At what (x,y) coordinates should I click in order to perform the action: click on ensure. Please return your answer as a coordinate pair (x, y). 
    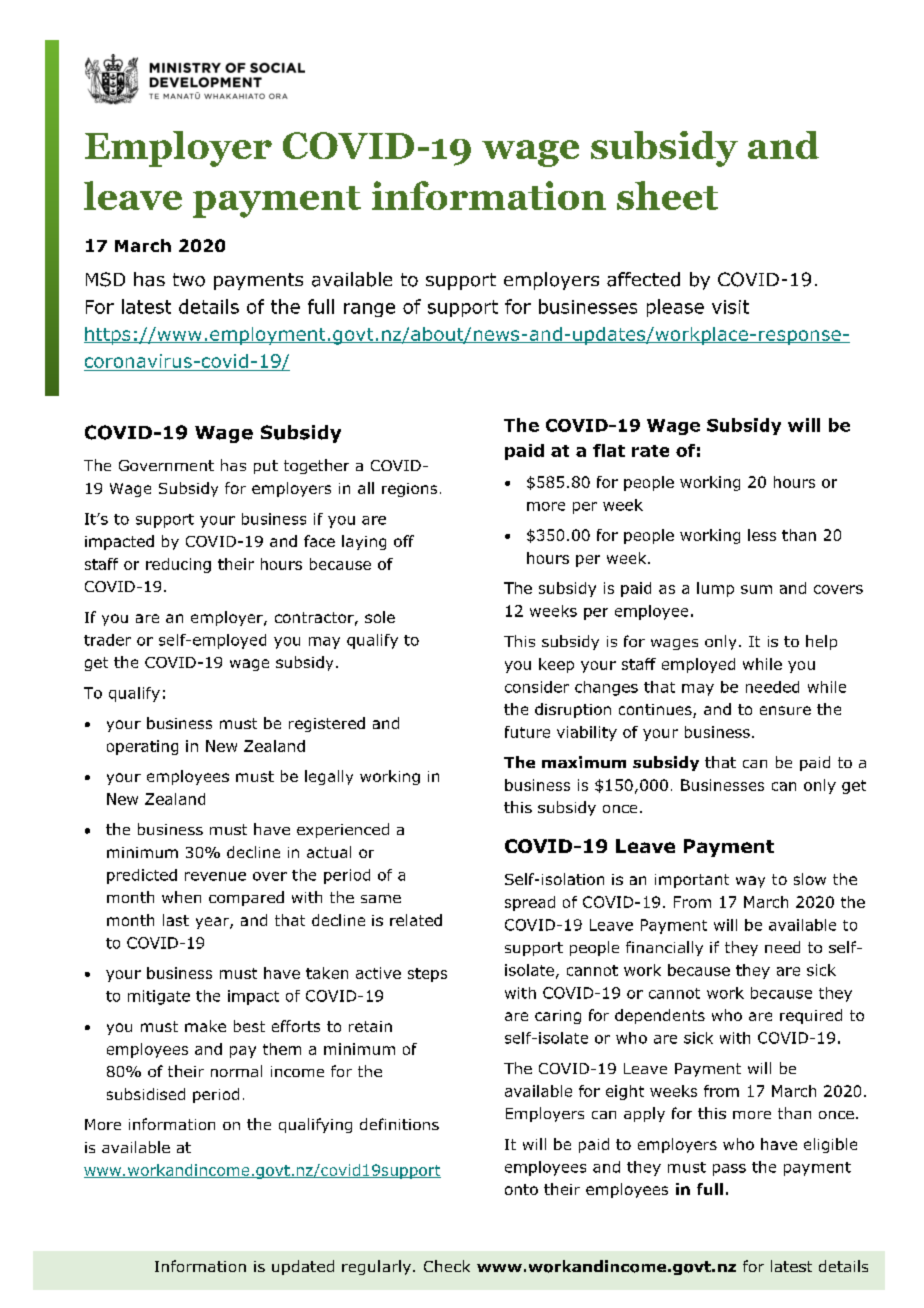
    Looking at the image, I should click on (785, 710).
